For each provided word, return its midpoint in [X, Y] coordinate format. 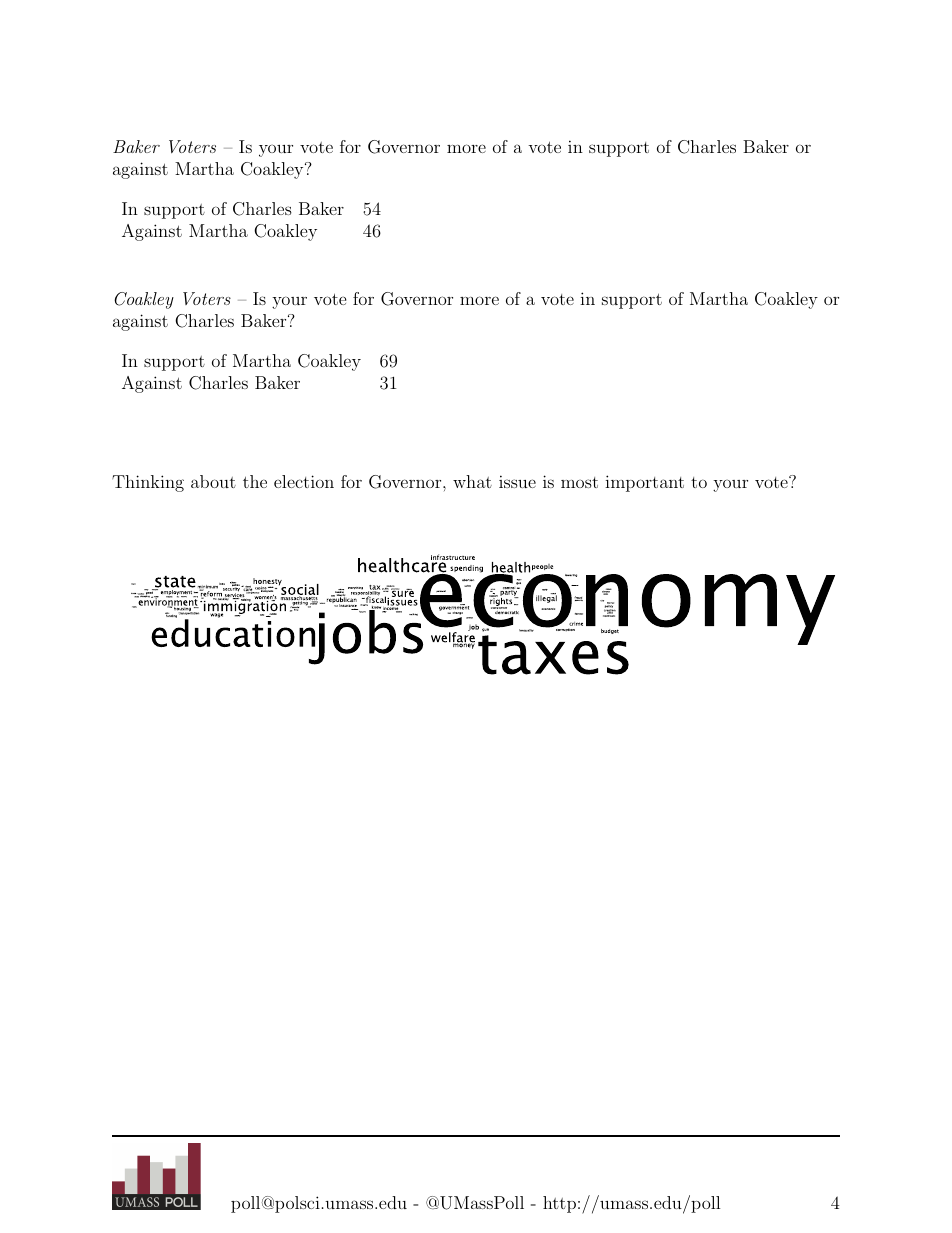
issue [517, 481]
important [644, 483]
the [255, 481]
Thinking [148, 483]
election [304, 481]
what [472, 481]
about [213, 481]
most [579, 482]
